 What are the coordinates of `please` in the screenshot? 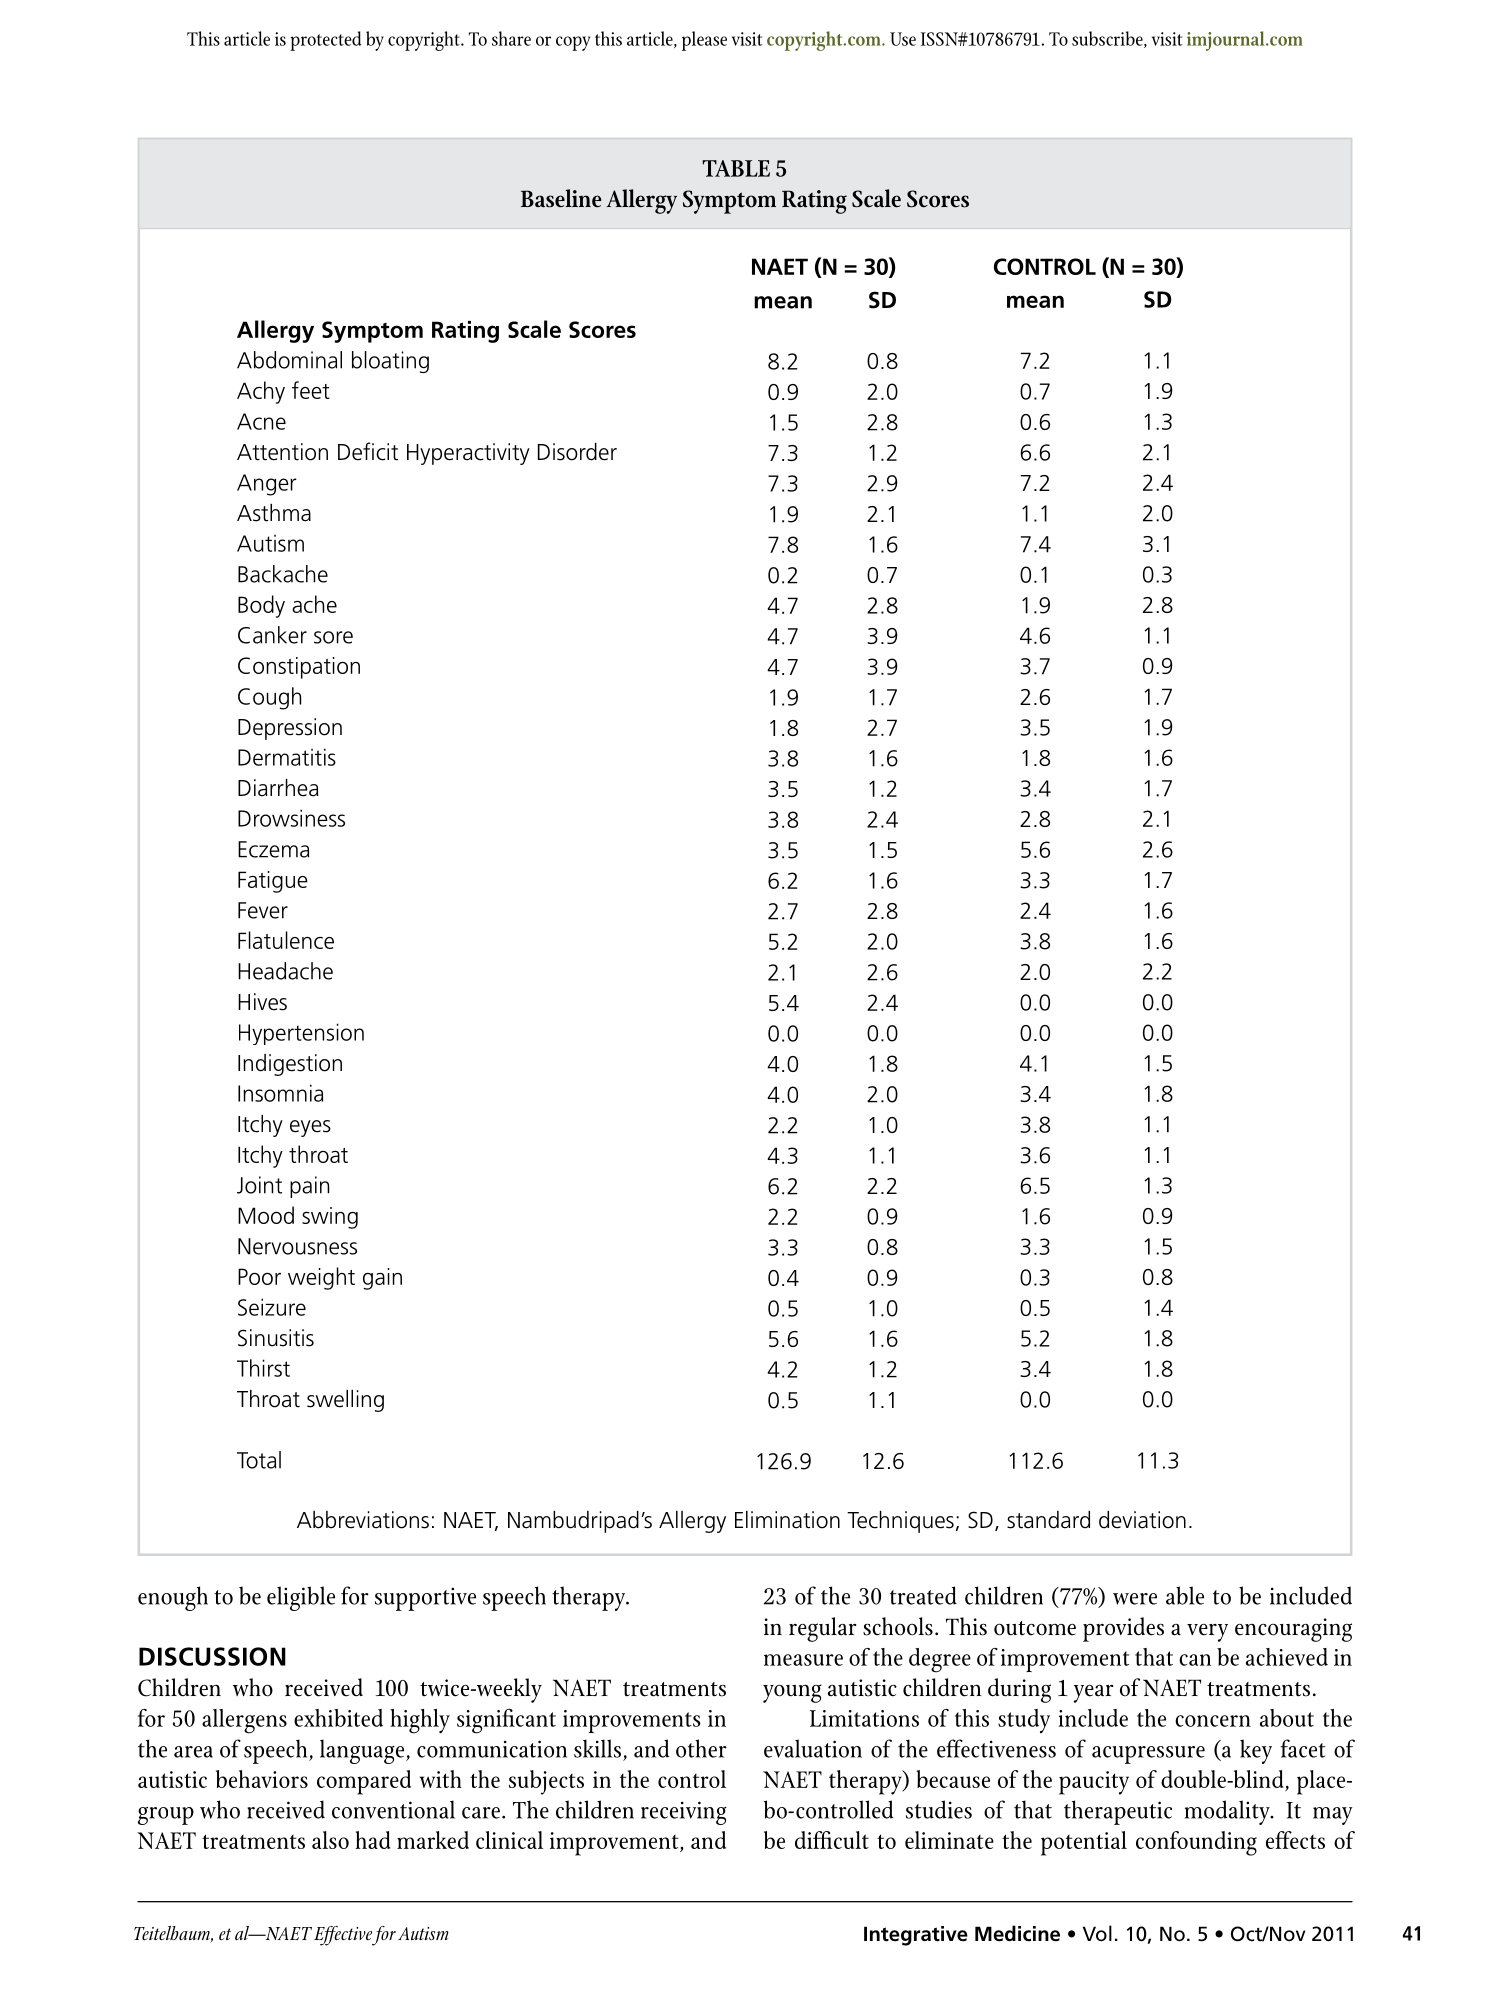 It's located at (704, 41).
